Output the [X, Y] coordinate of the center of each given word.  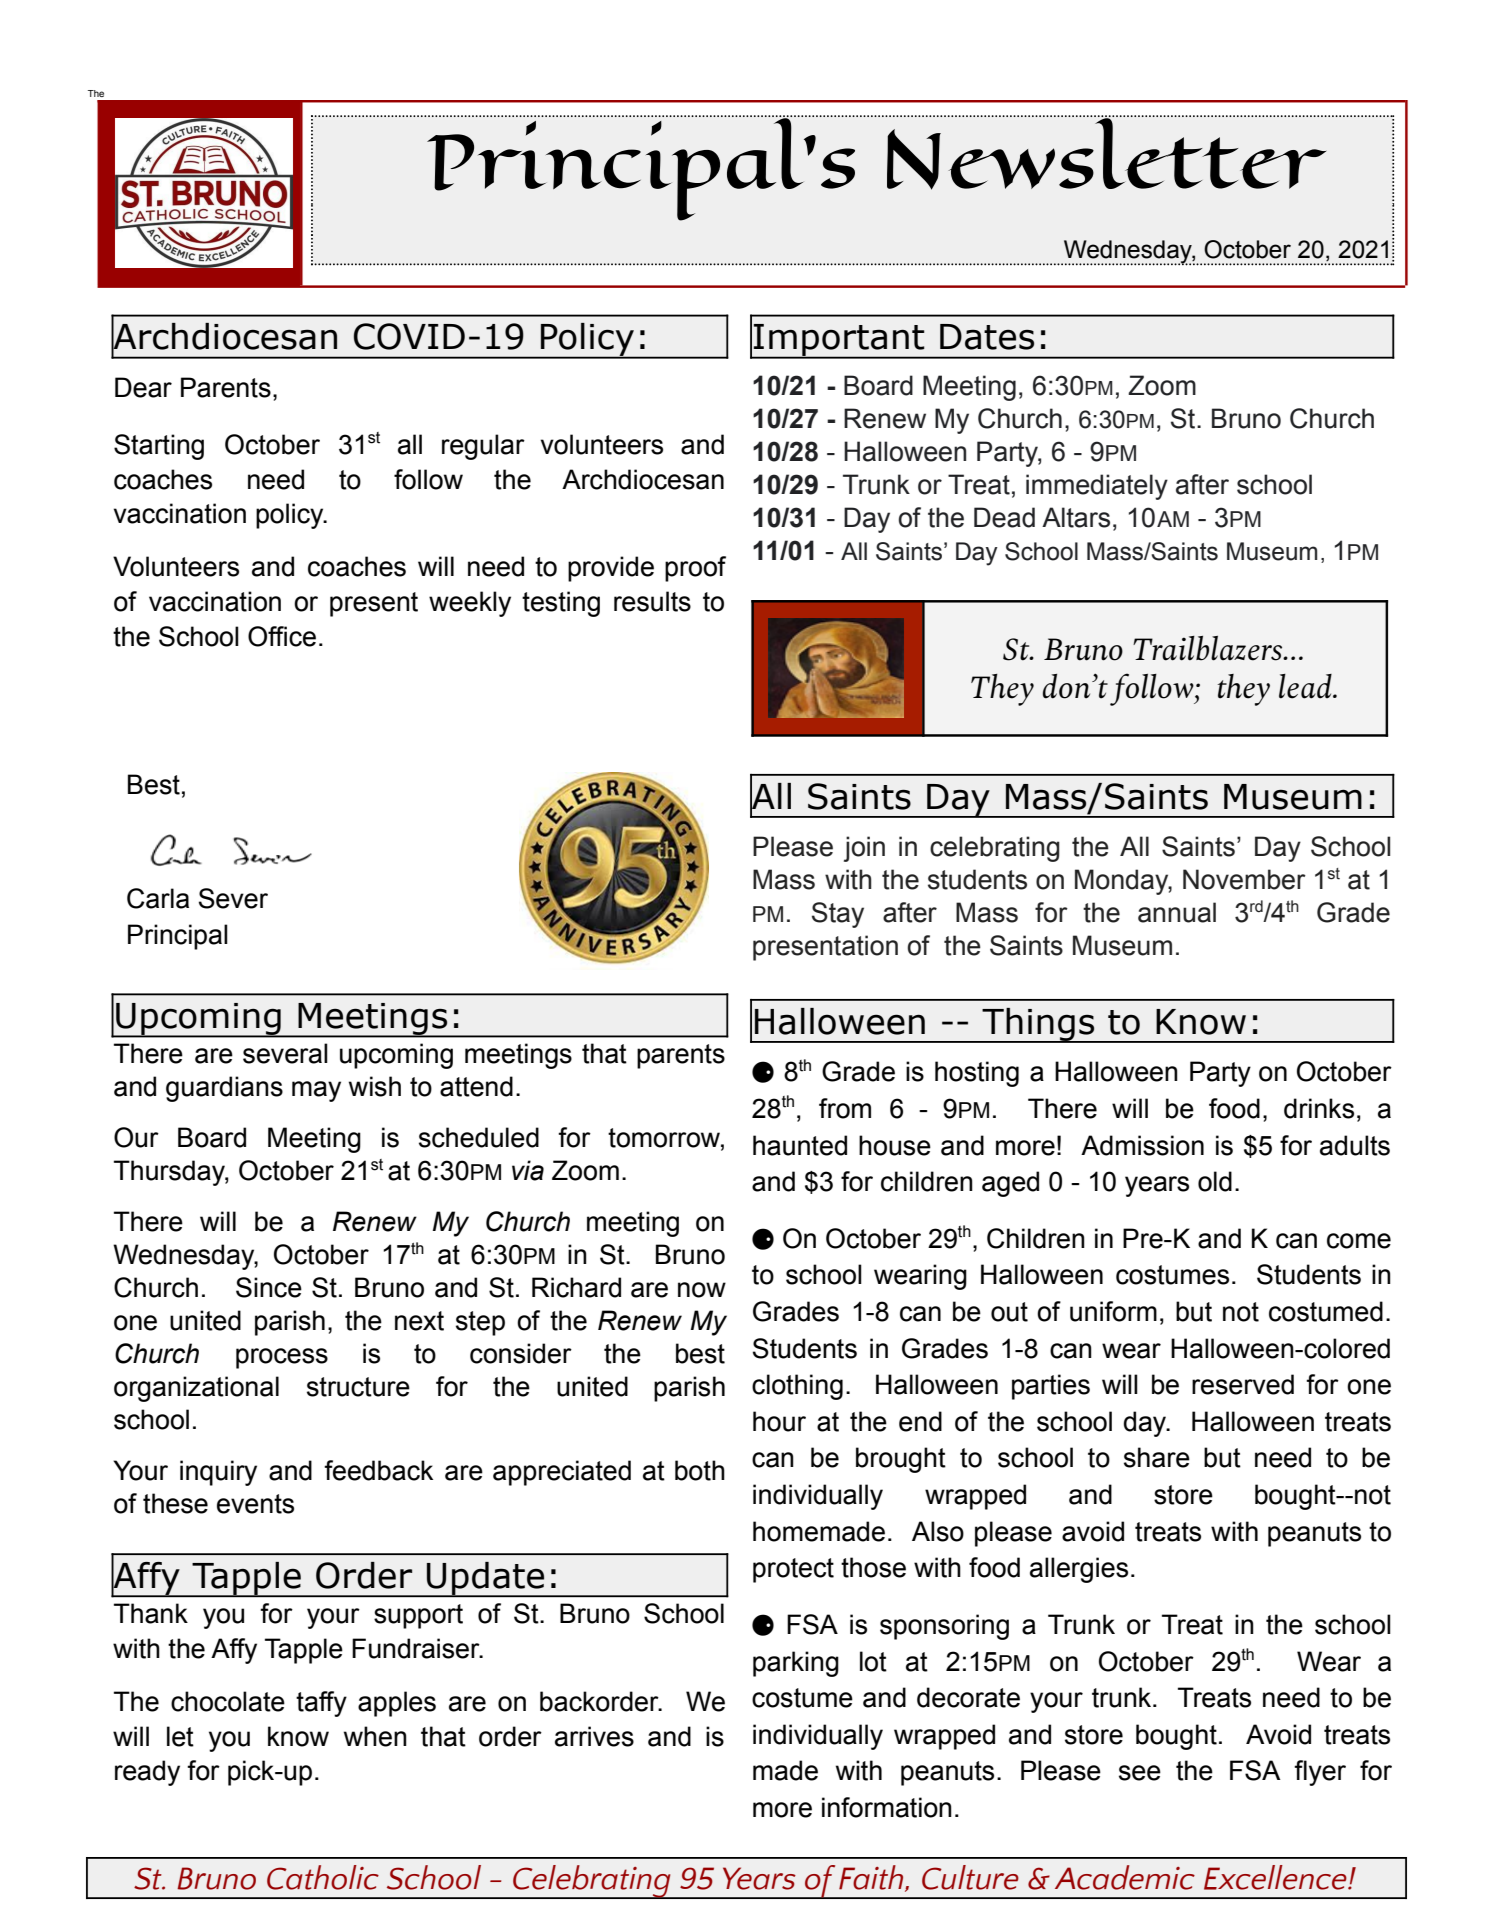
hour [779, 1421]
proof [695, 569]
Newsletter [1107, 152]
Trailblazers [1209, 648]
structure [358, 1387]
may [316, 1091]
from [845, 1108]
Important [839, 341]
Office [282, 636]
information [887, 1807]
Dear [143, 387]
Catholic [323, 1877]
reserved [1243, 1384]
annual [1177, 912]
